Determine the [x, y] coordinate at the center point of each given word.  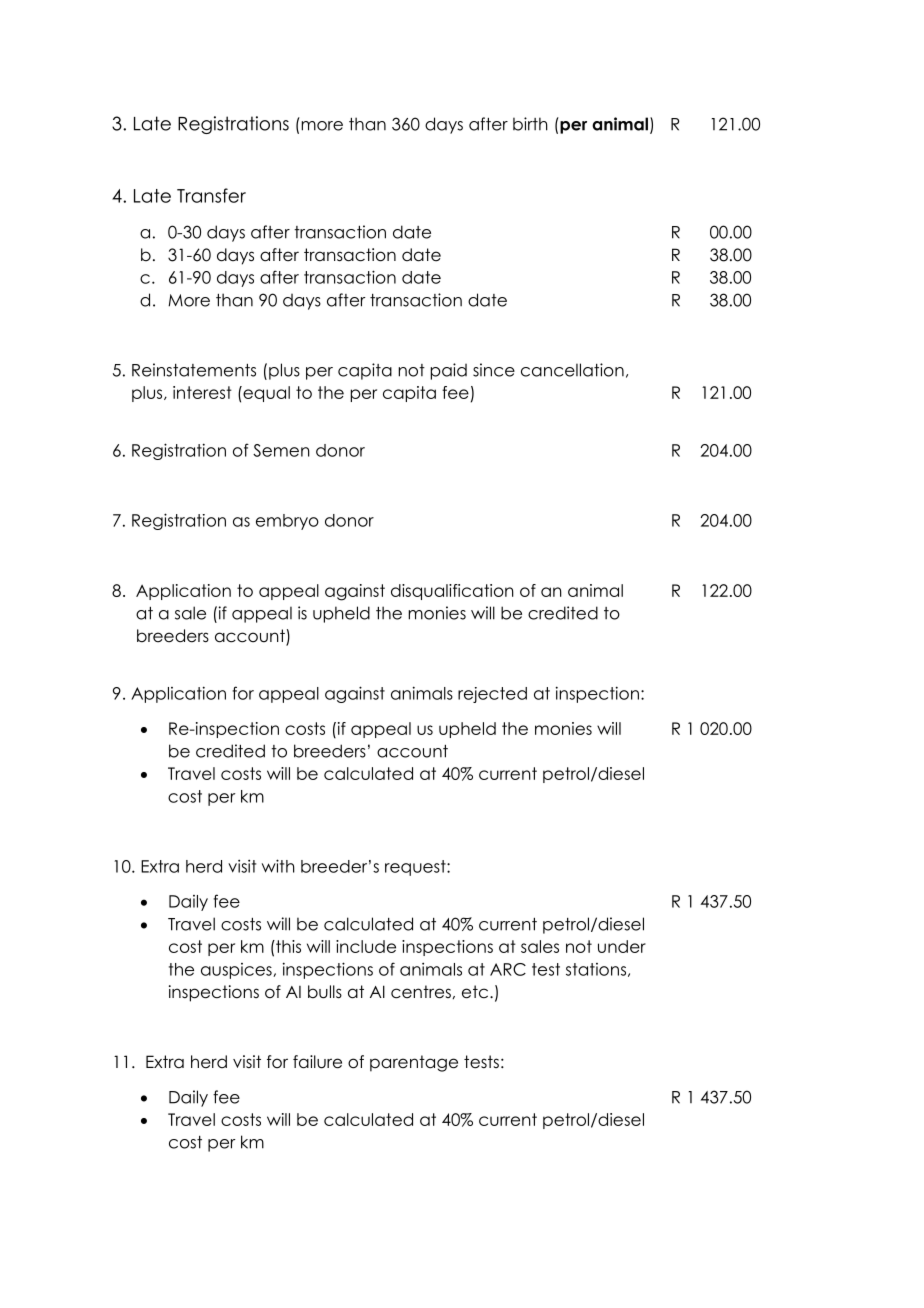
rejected [492, 695]
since [494, 370]
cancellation [572, 370]
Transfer [211, 195]
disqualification [452, 592]
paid [449, 371]
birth [530, 124]
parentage [414, 1063]
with [278, 866]
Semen [281, 450]
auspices [237, 971]
